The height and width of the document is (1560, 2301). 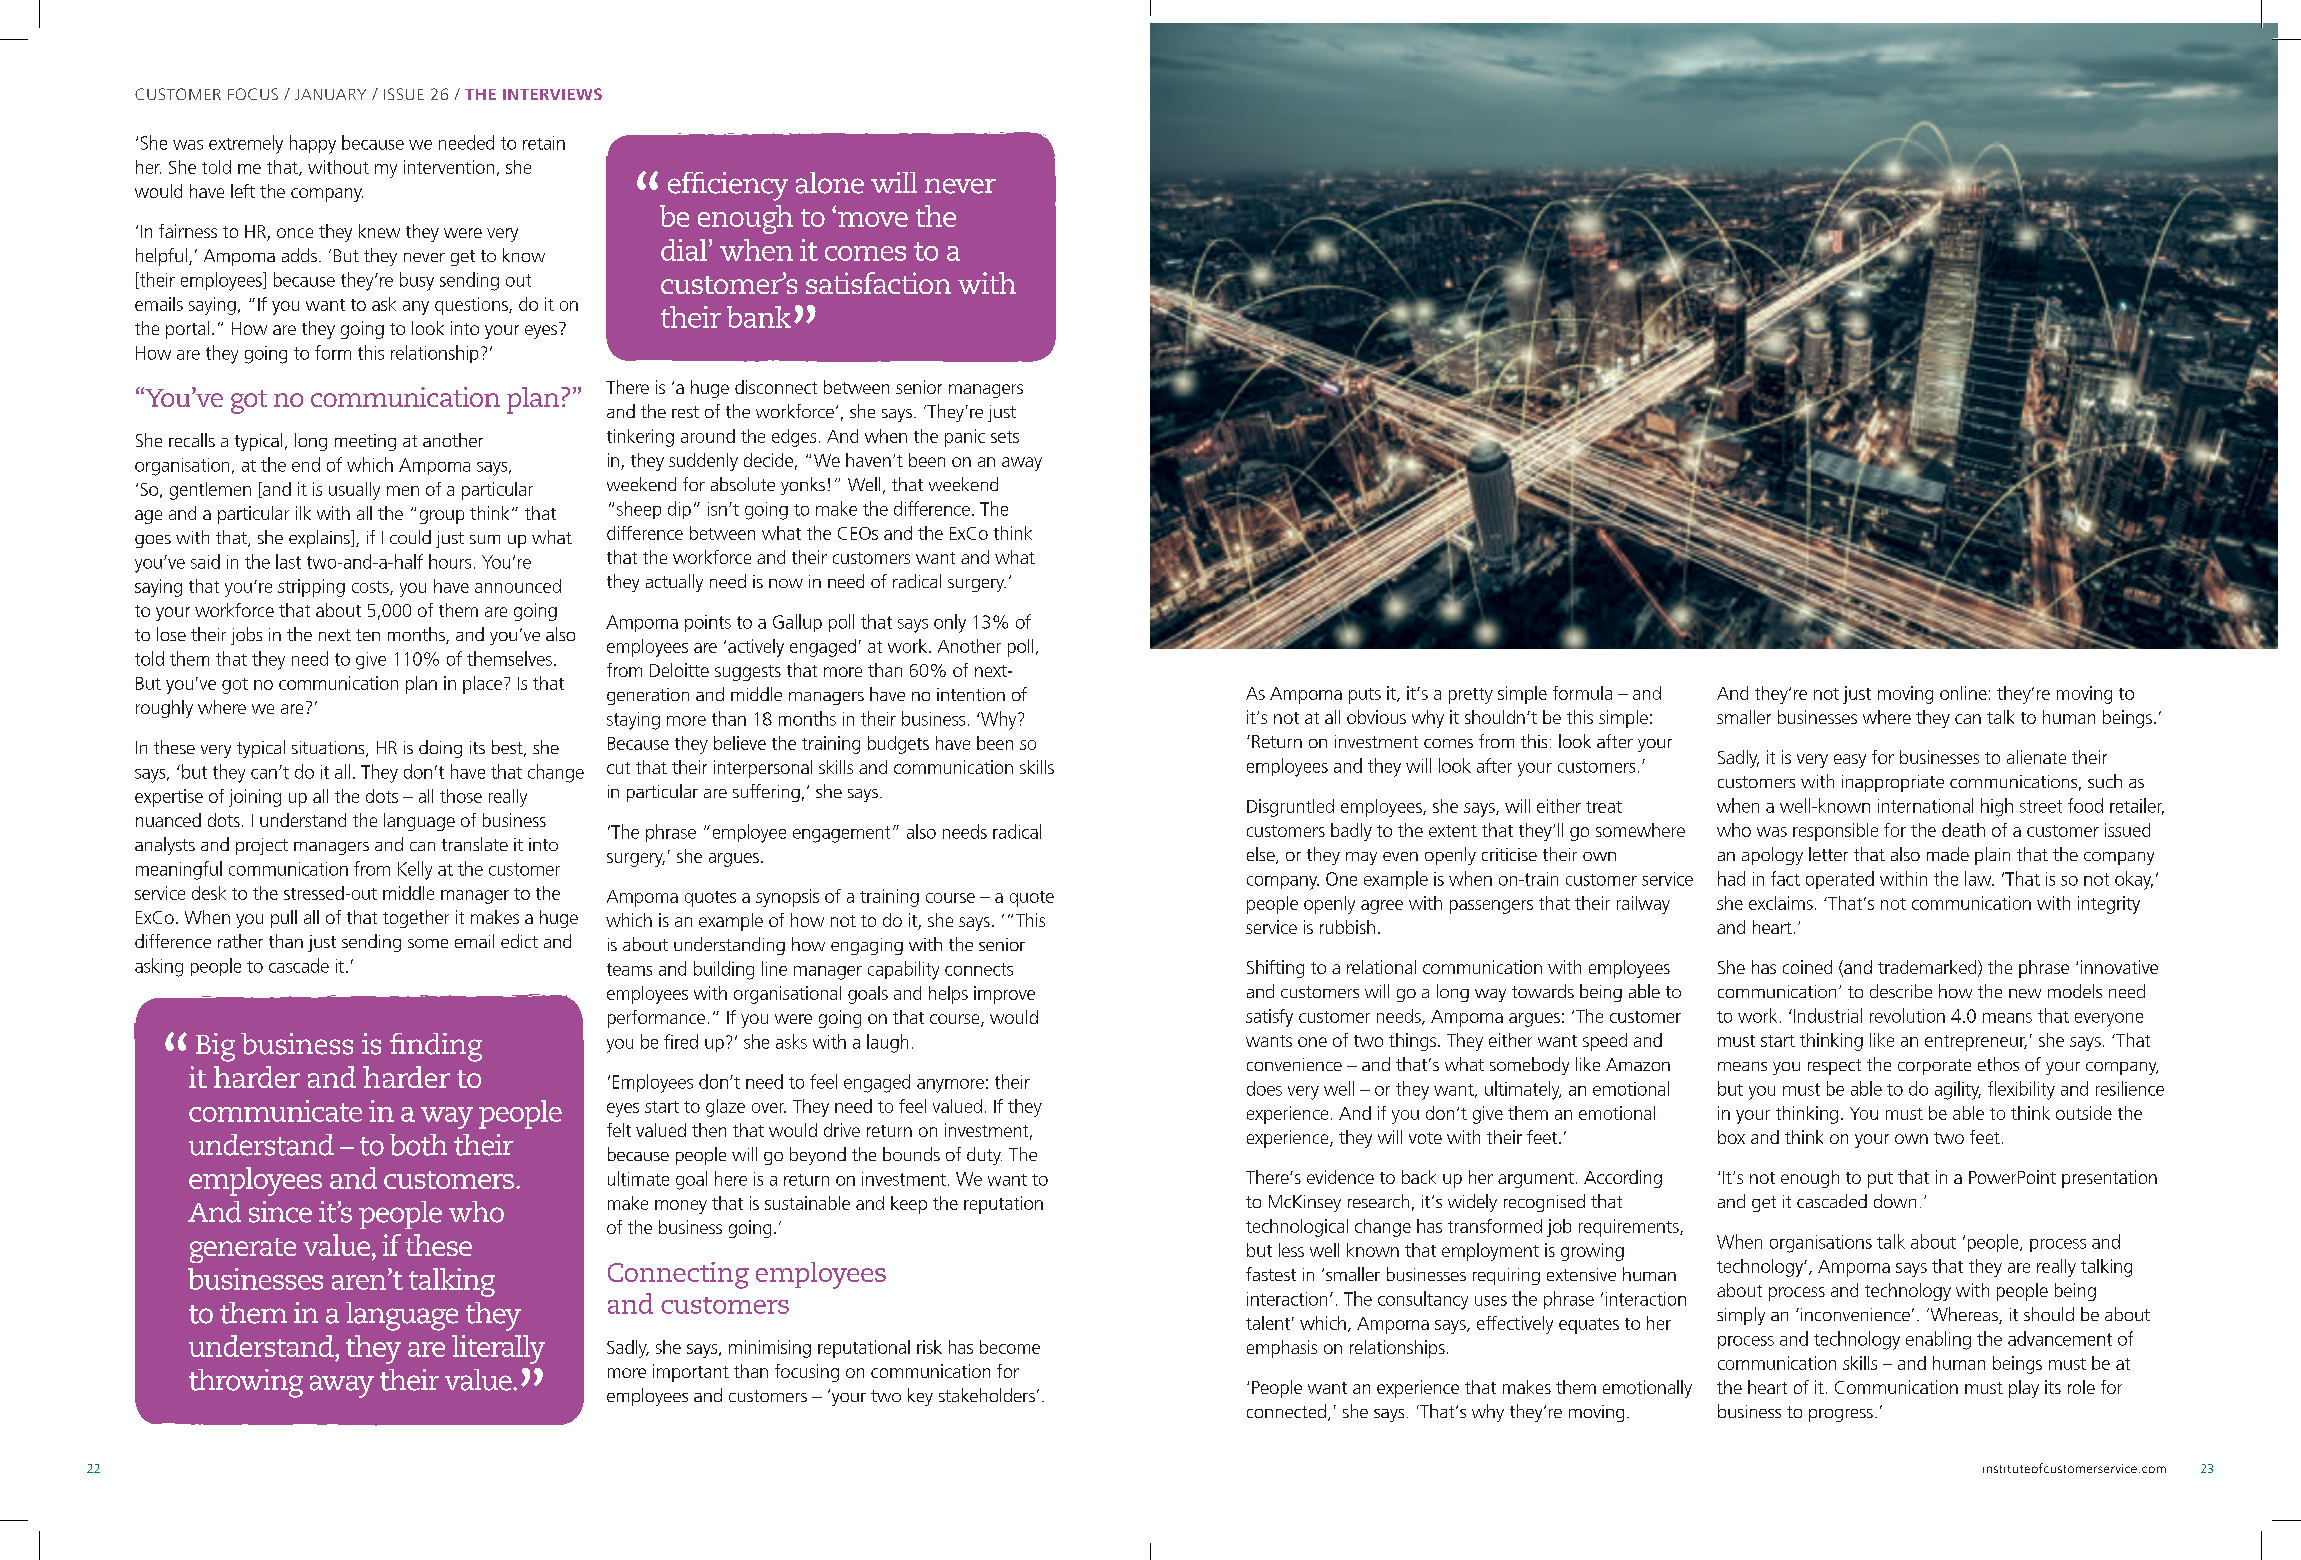 I want to click on Disgruntled, so click(x=1290, y=808).
